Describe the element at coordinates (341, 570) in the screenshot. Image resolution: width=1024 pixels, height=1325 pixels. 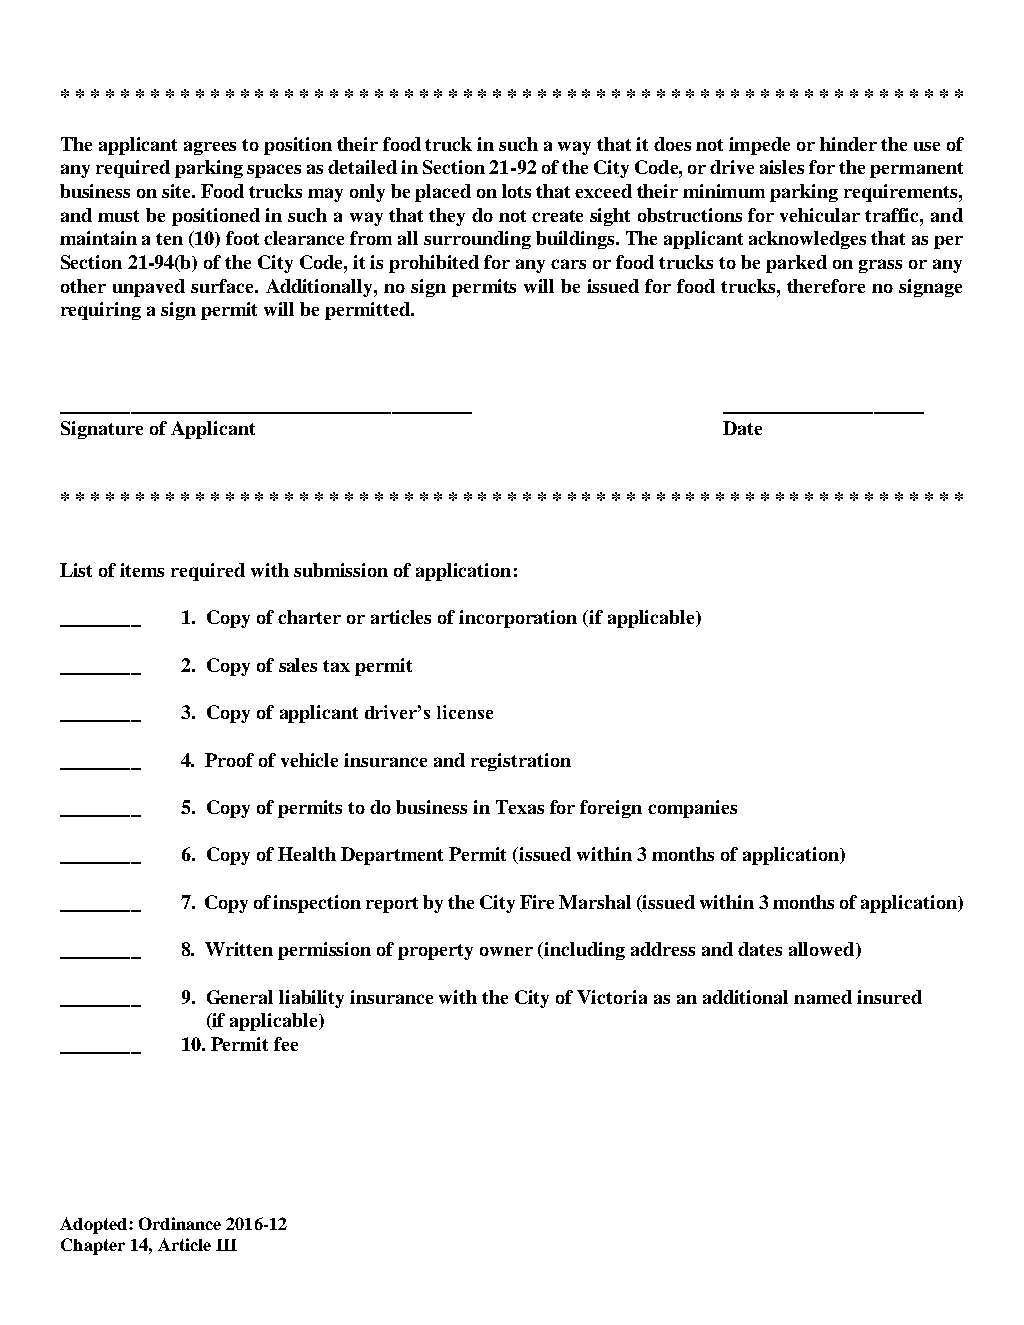
I see `submission` at that location.
